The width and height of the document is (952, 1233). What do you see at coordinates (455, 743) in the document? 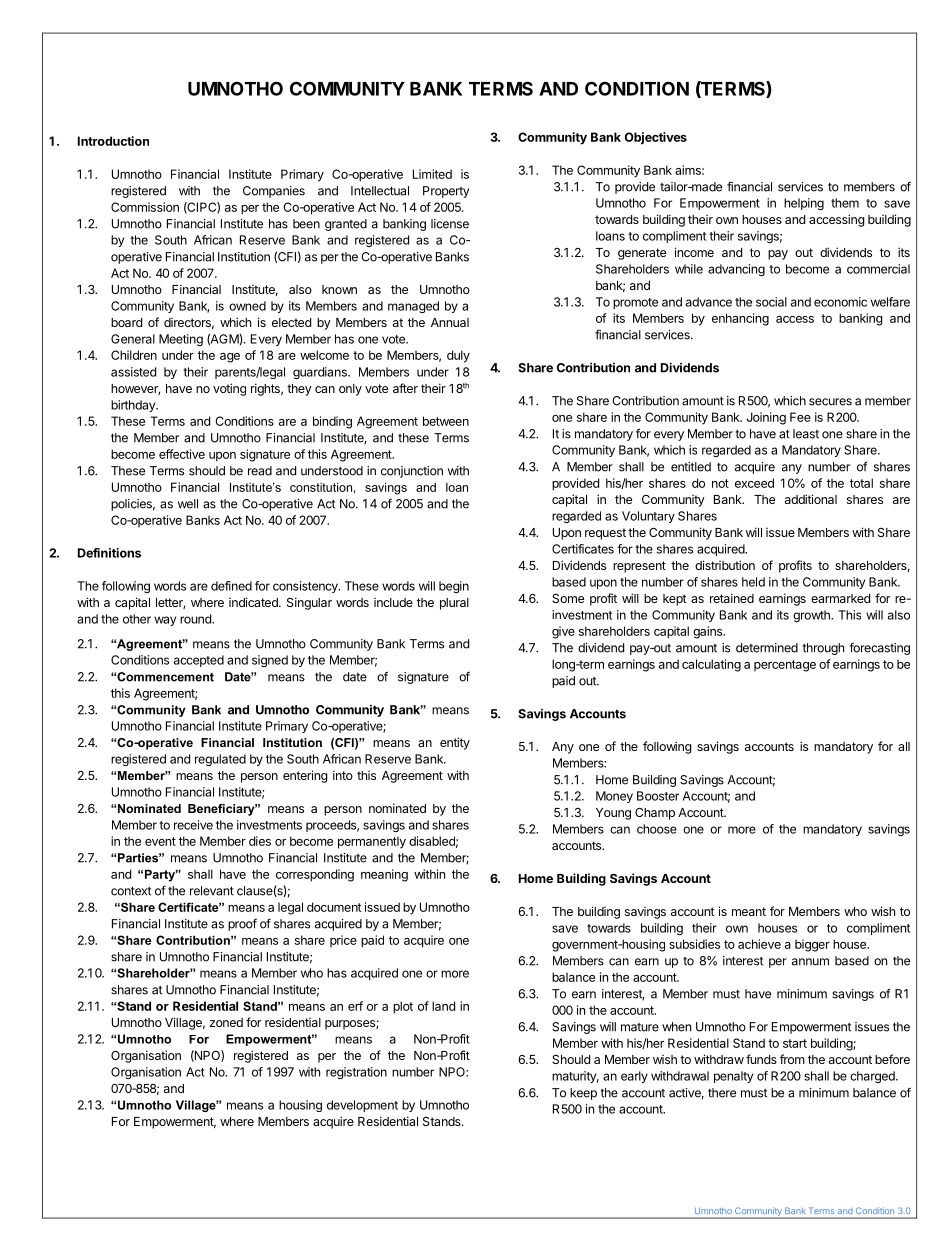
I see `entity` at bounding box center [455, 743].
